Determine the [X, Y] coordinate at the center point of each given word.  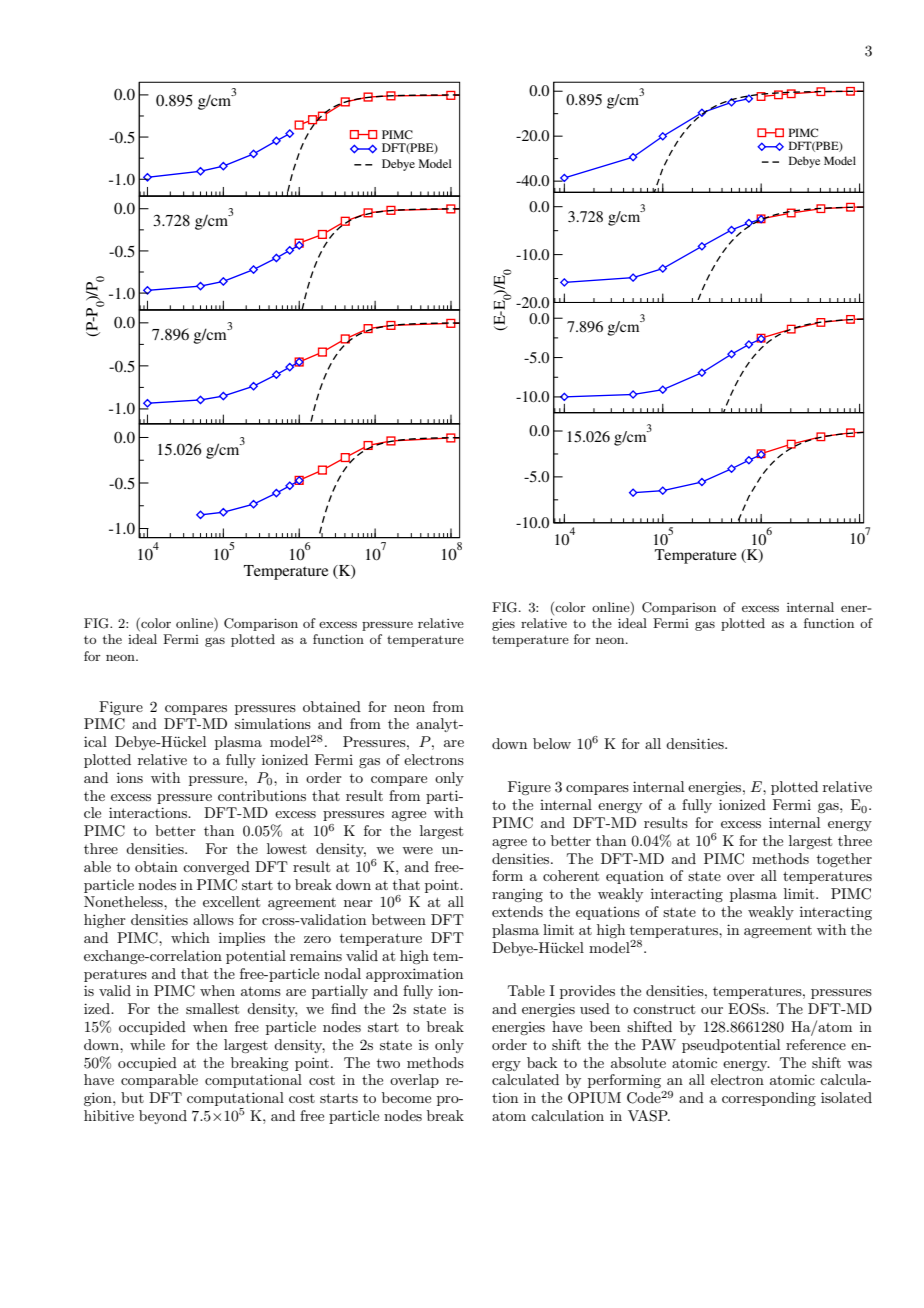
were [417, 850]
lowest [287, 848]
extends [517, 911]
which [190, 937]
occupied [147, 1064]
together [844, 860]
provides [587, 992]
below [552, 743]
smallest [212, 1008]
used [595, 1008]
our [712, 1010]
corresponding [769, 1099]
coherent [571, 875]
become [406, 1097]
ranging [517, 895]
